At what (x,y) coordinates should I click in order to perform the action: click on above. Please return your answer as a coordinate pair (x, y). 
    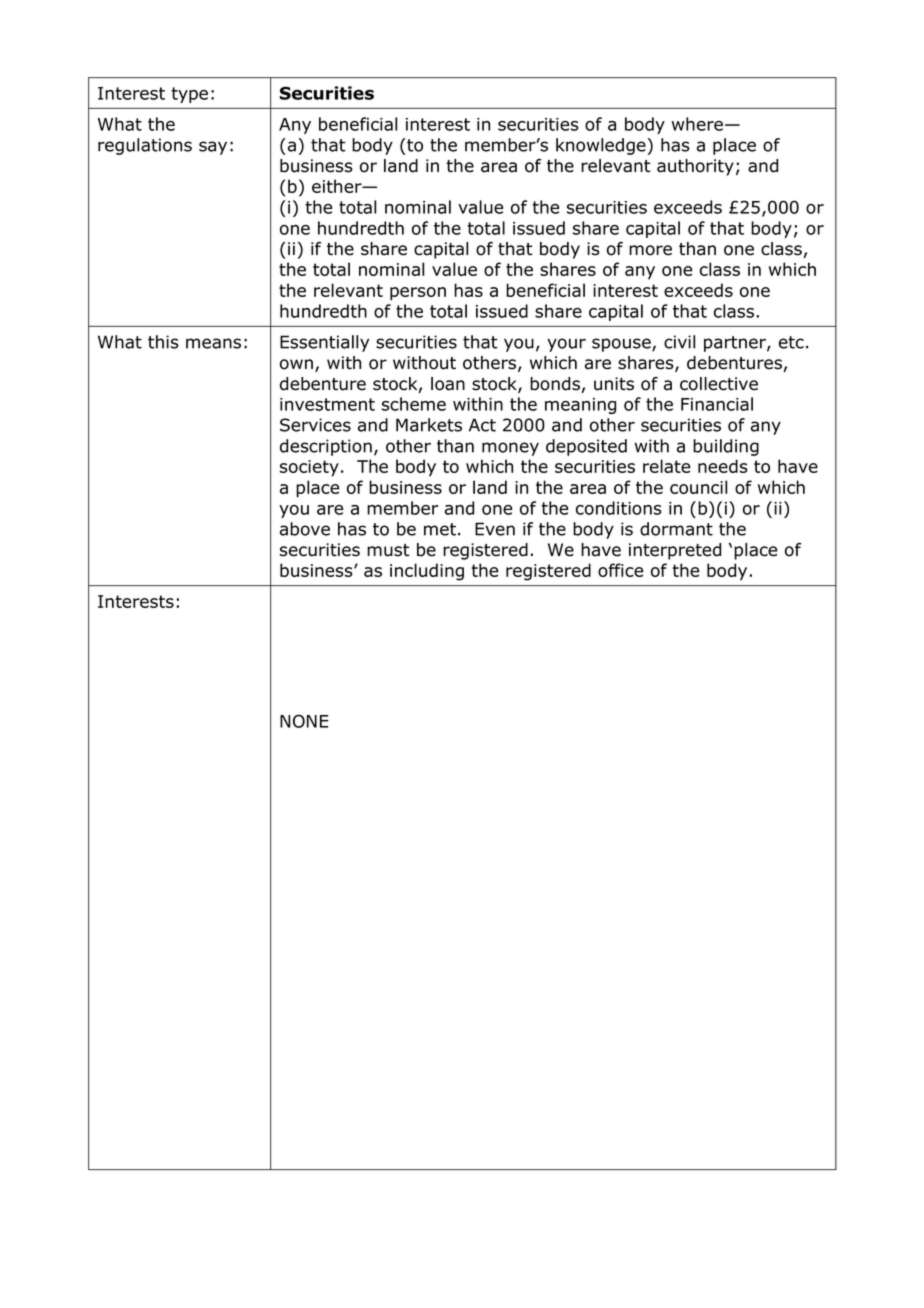
    Looking at the image, I should click on (305, 529).
